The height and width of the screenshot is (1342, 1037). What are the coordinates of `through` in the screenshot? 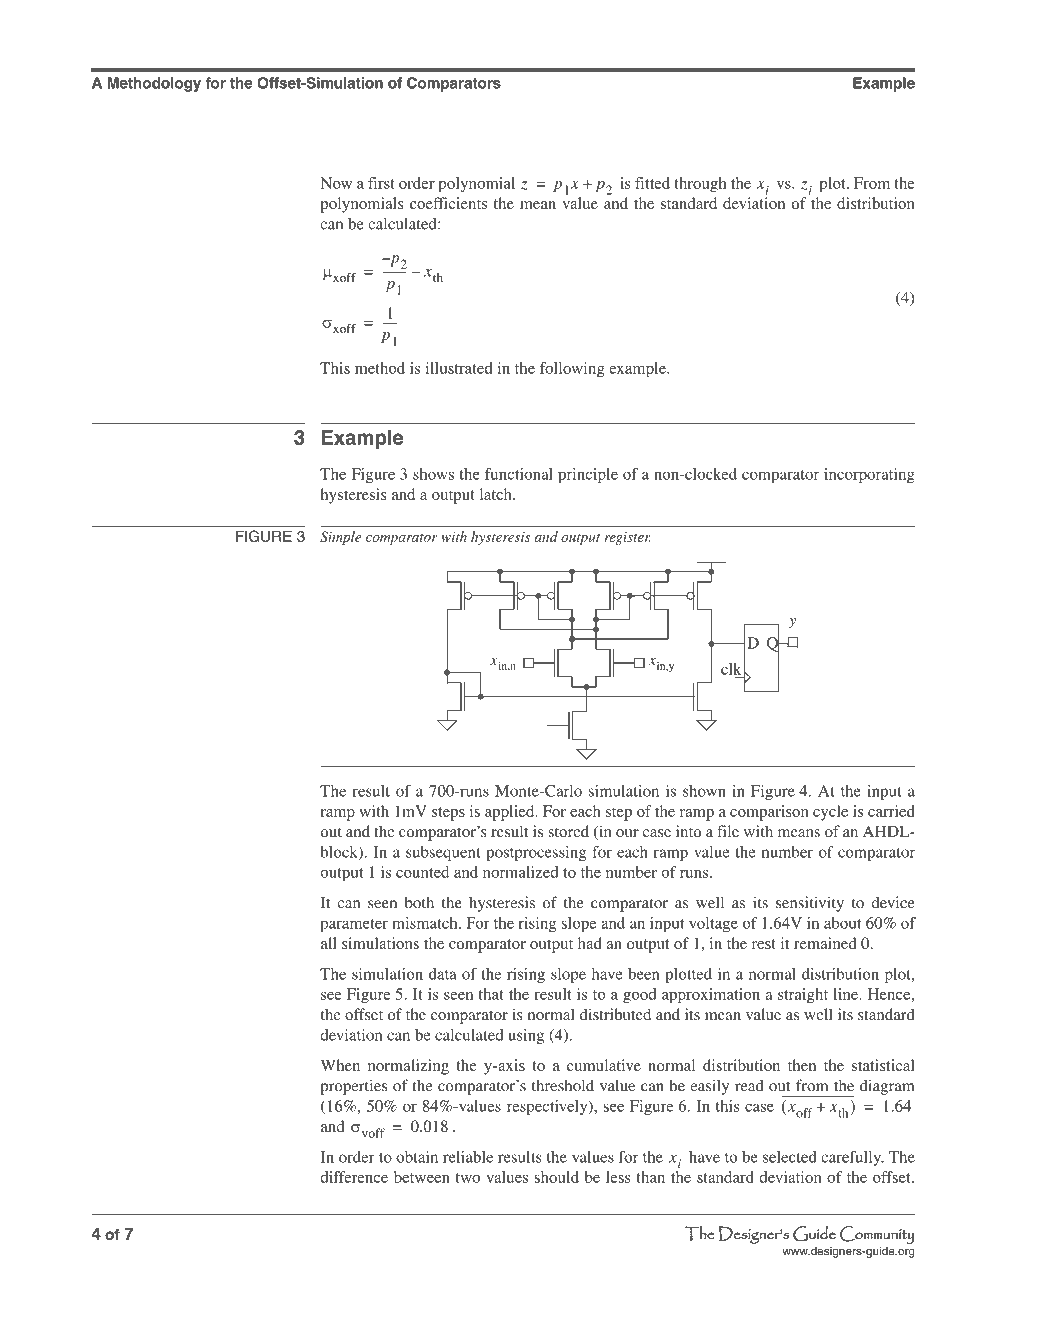 It's located at (700, 185).
